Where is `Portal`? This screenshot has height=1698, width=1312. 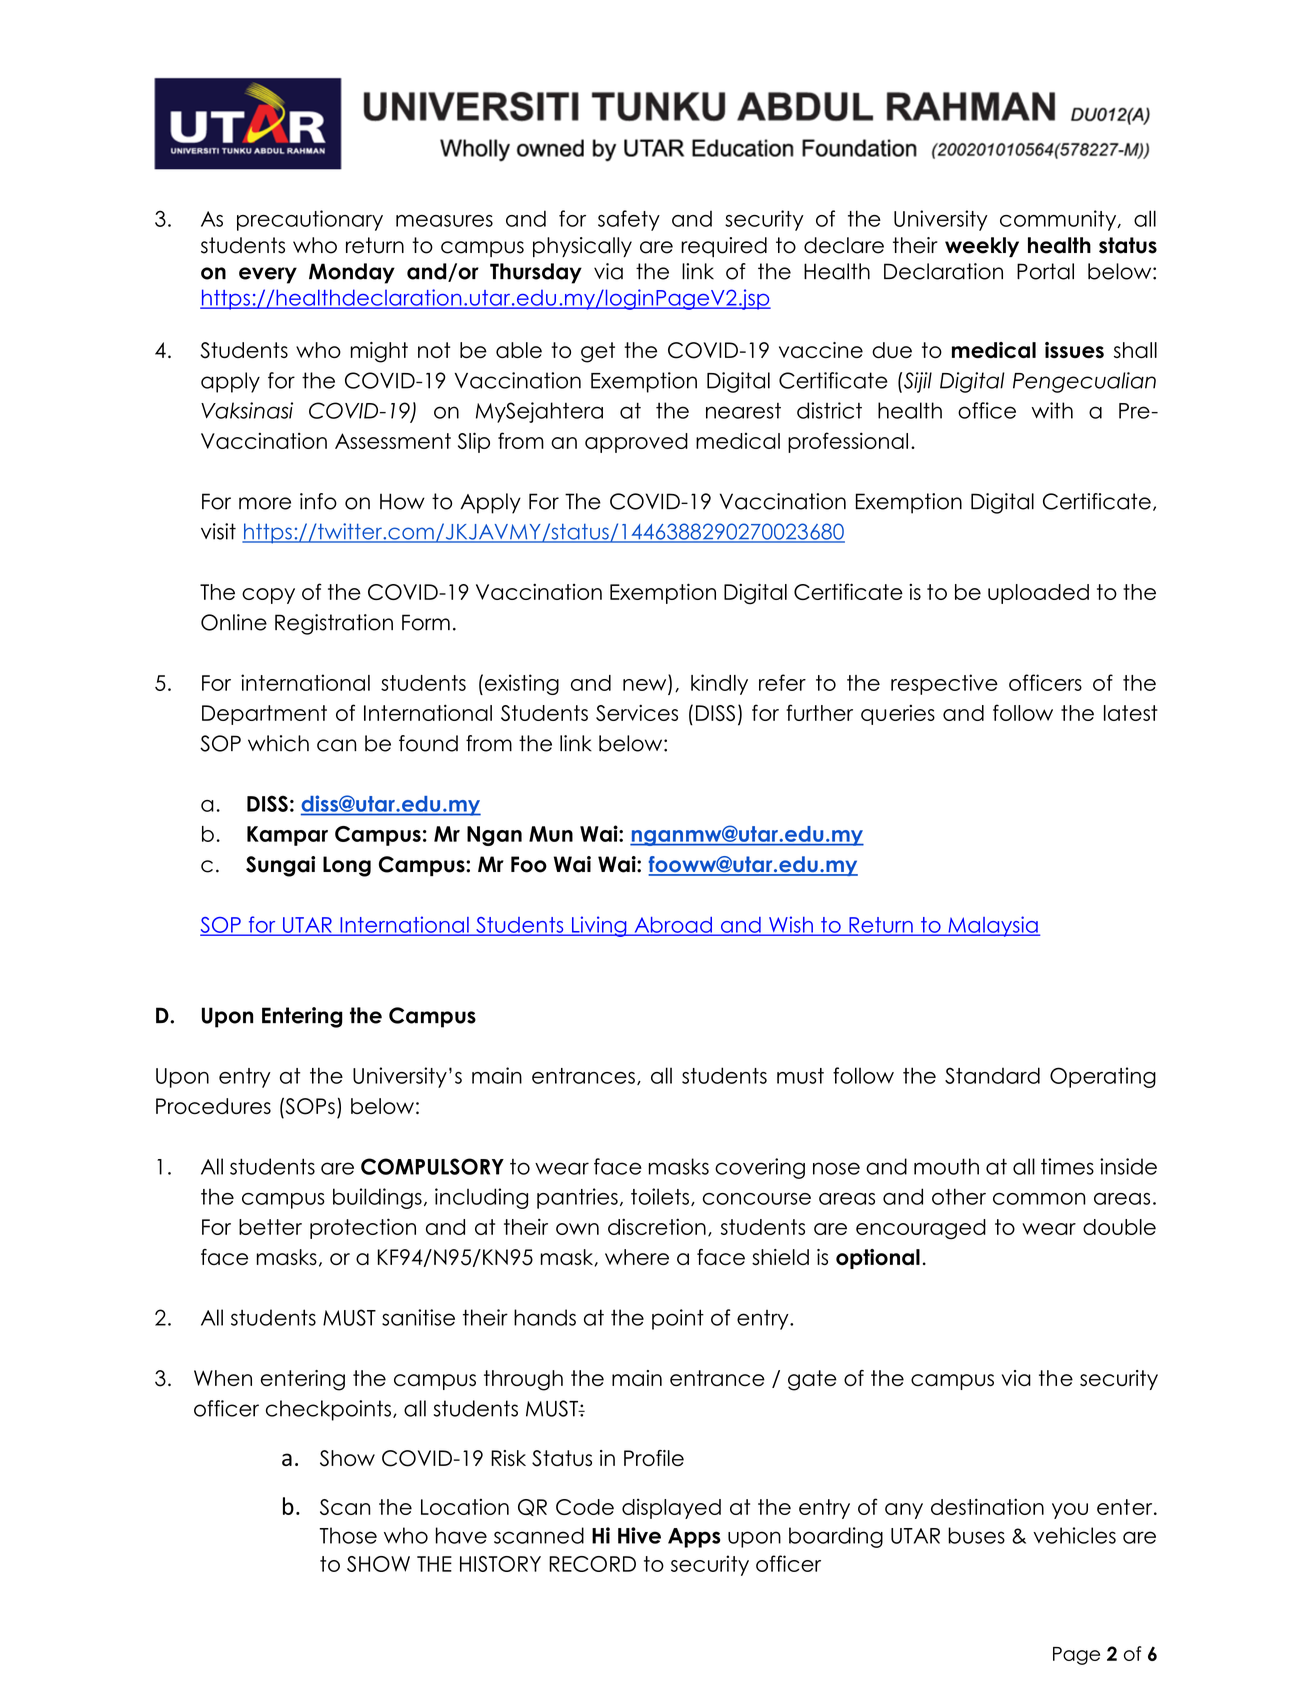
Portal is located at coordinates (1045, 271).
